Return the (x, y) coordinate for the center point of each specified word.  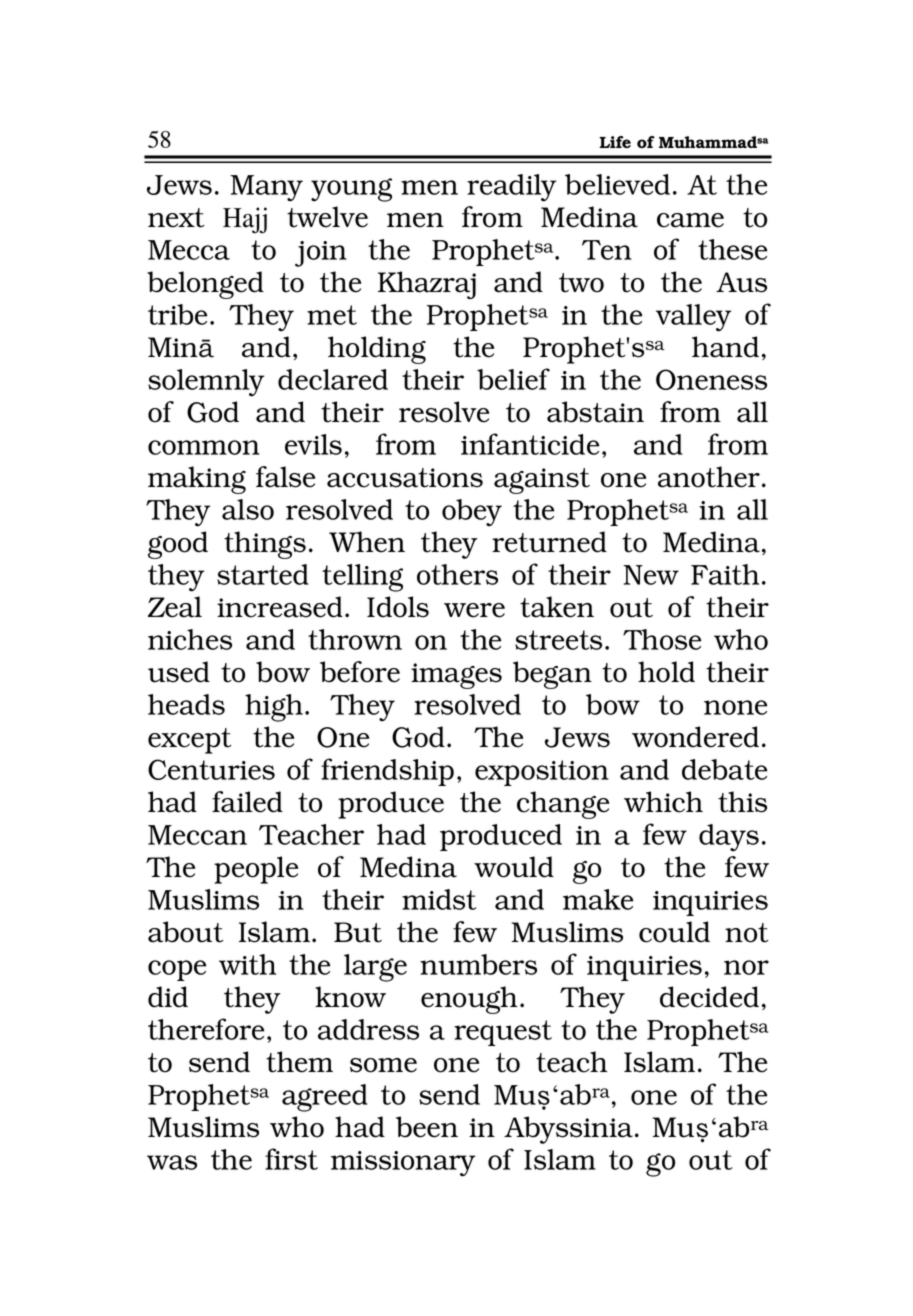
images (456, 676)
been (427, 1127)
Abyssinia (570, 1130)
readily (511, 188)
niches (190, 639)
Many (266, 188)
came (690, 220)
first (291, 1159)
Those (662, 639)
